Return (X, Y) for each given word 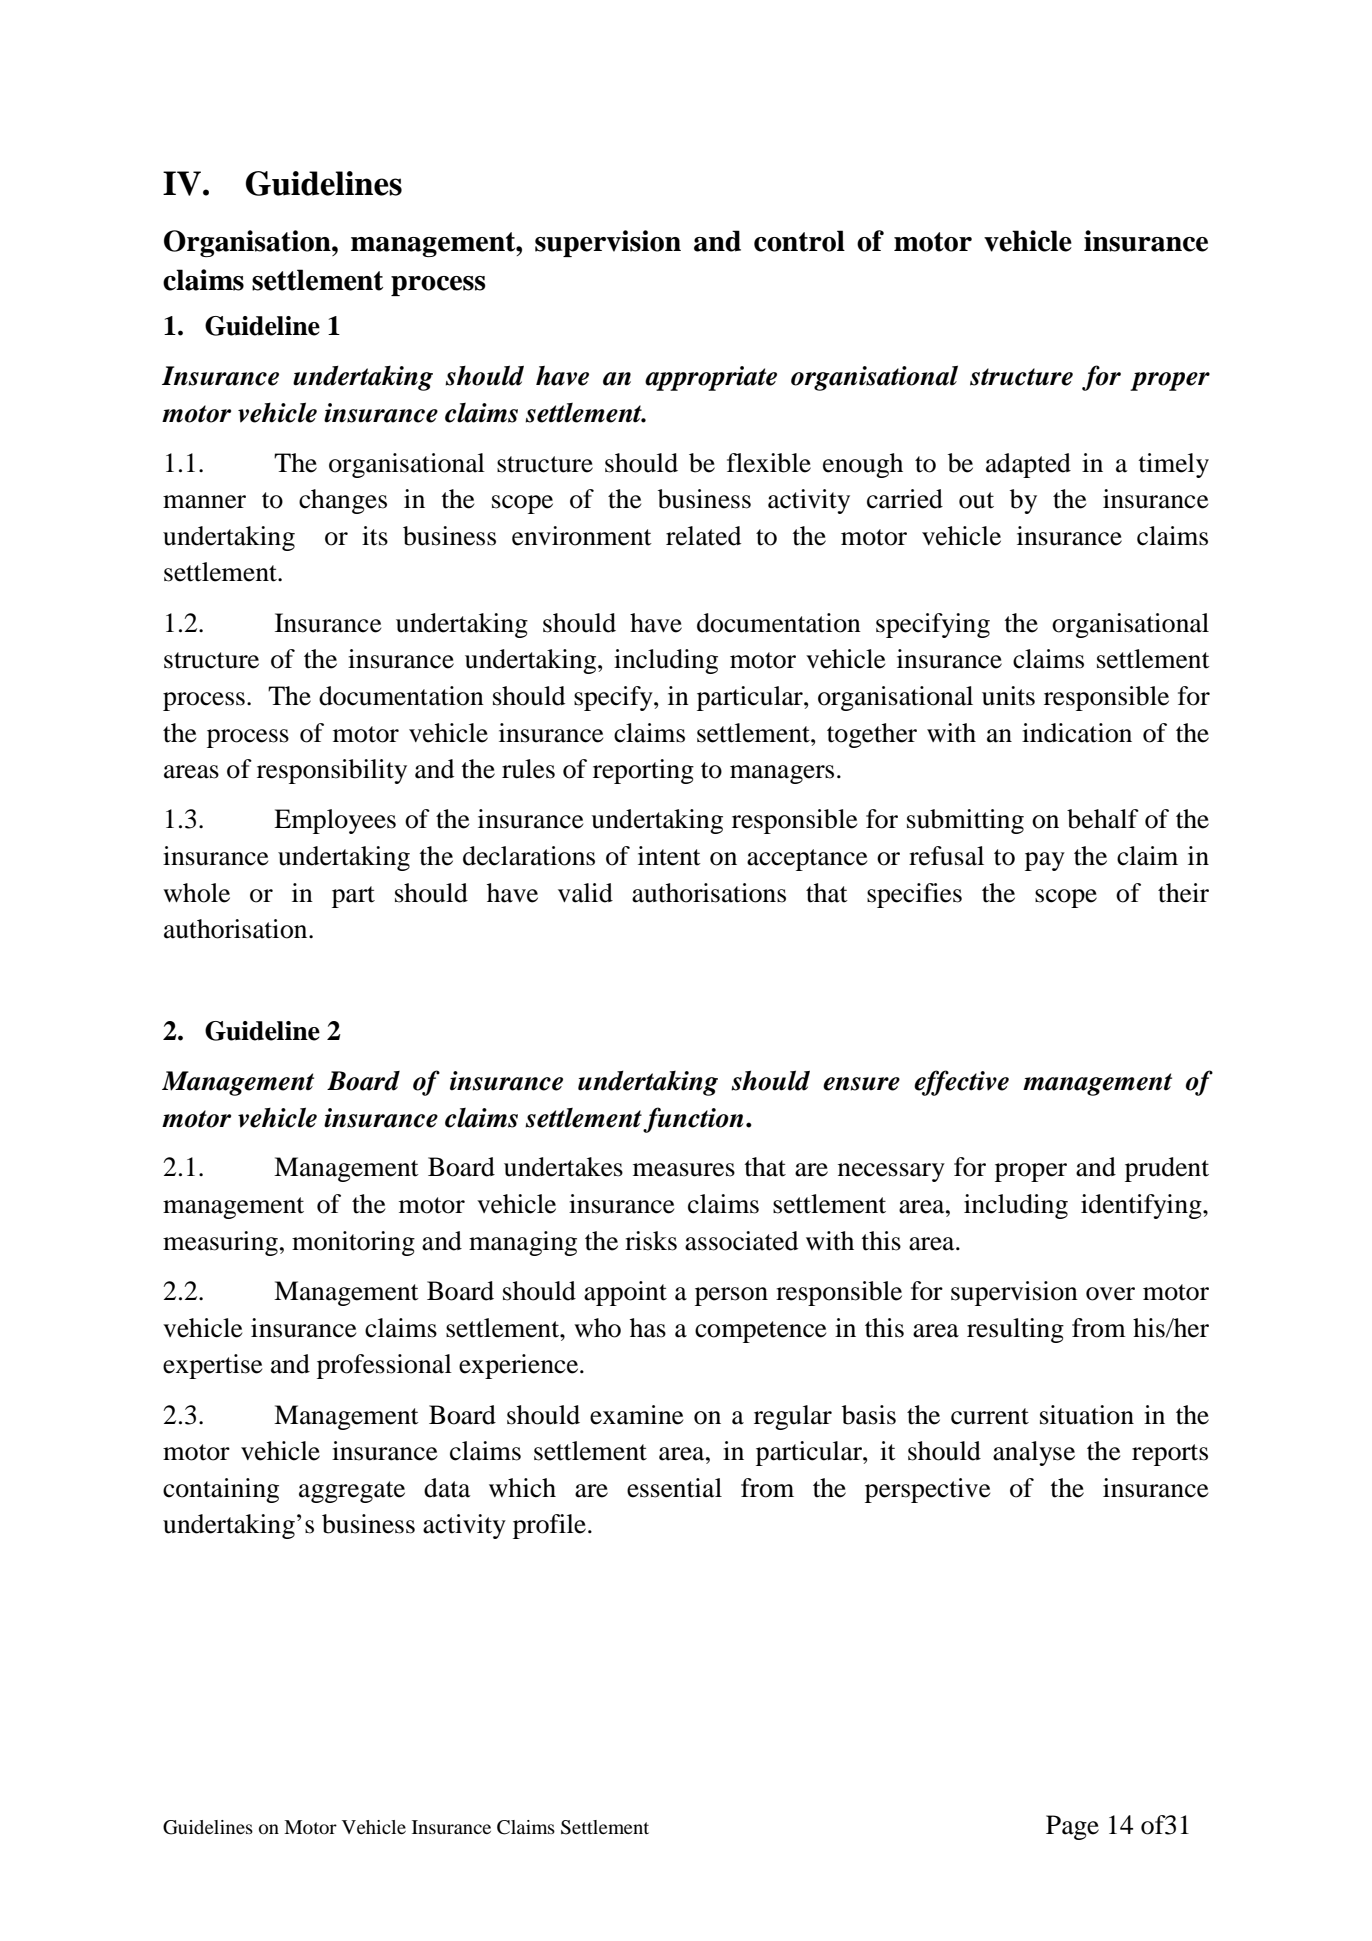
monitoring (353, 1243)
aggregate (352, 1492)
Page (1072, 1827)
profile (549, 1526)
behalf (1103, 819)
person (731, 1296)
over (1110, 1294)
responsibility (332, 771)
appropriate (711, 378)
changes (343, 501)
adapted (1028, 465)
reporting (643, 771)
